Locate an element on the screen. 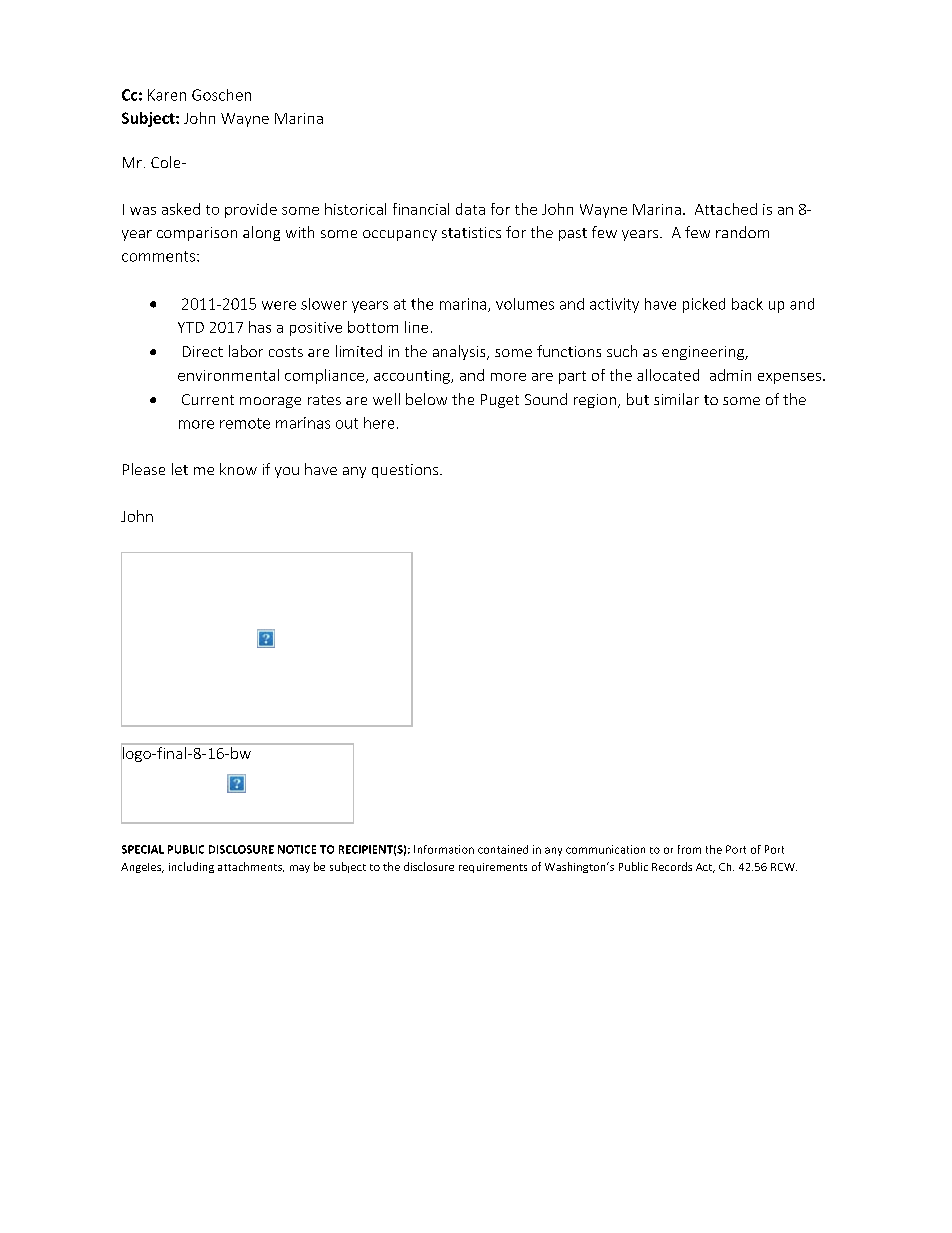 The height and width of the screenshot is (1233, 952). but is located at coordinates (638, 399).
